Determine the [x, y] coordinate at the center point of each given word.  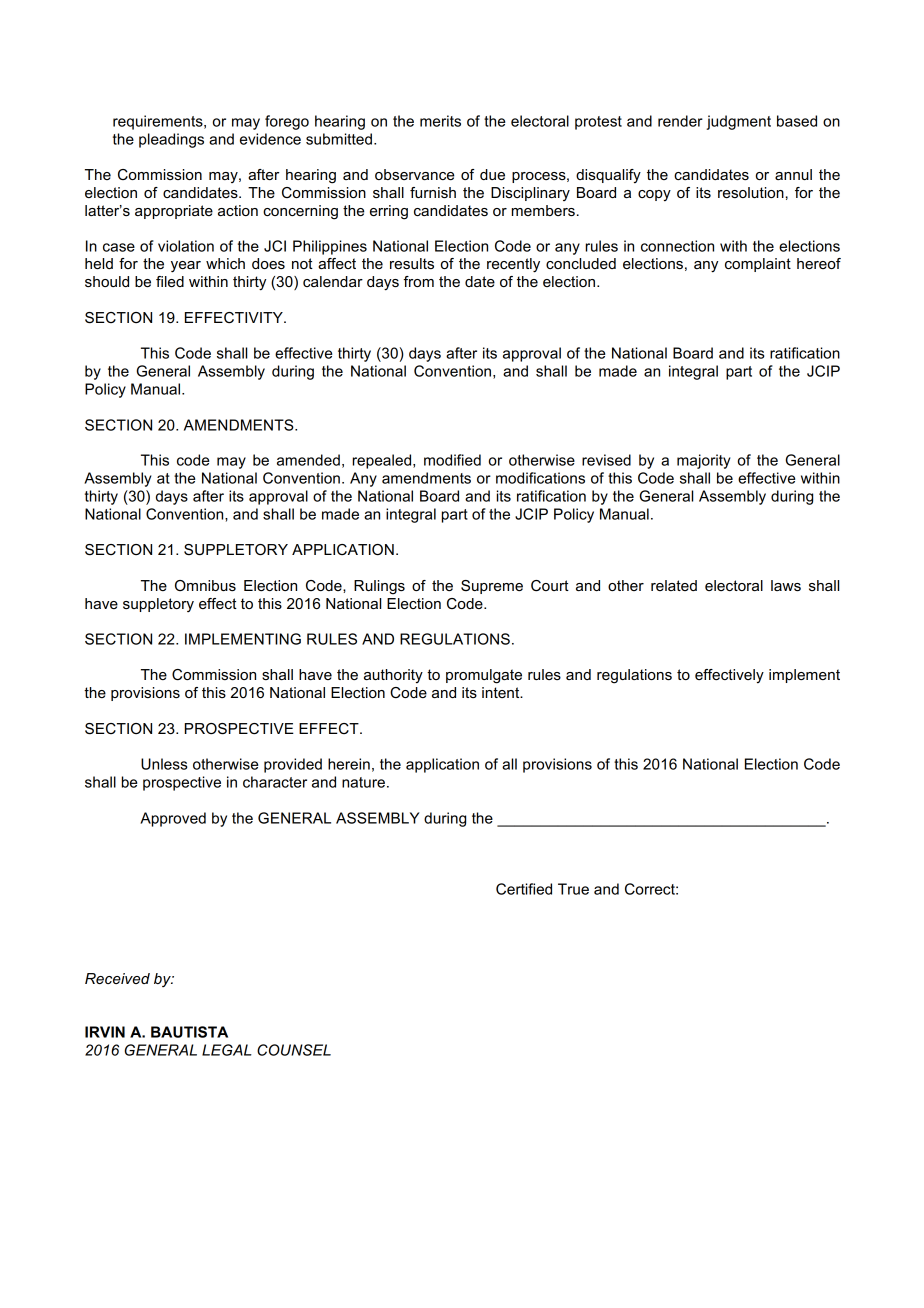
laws [786, 585]
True [573, 889]
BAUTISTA [189, 1032]
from [418, 281]
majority [704, 461]
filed [170, 281]
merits [440, 121]
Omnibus [205, 585]
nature [363, 782]
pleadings [171, 140]
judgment [738, 122]
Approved [173, 819]
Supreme [492, 587]
